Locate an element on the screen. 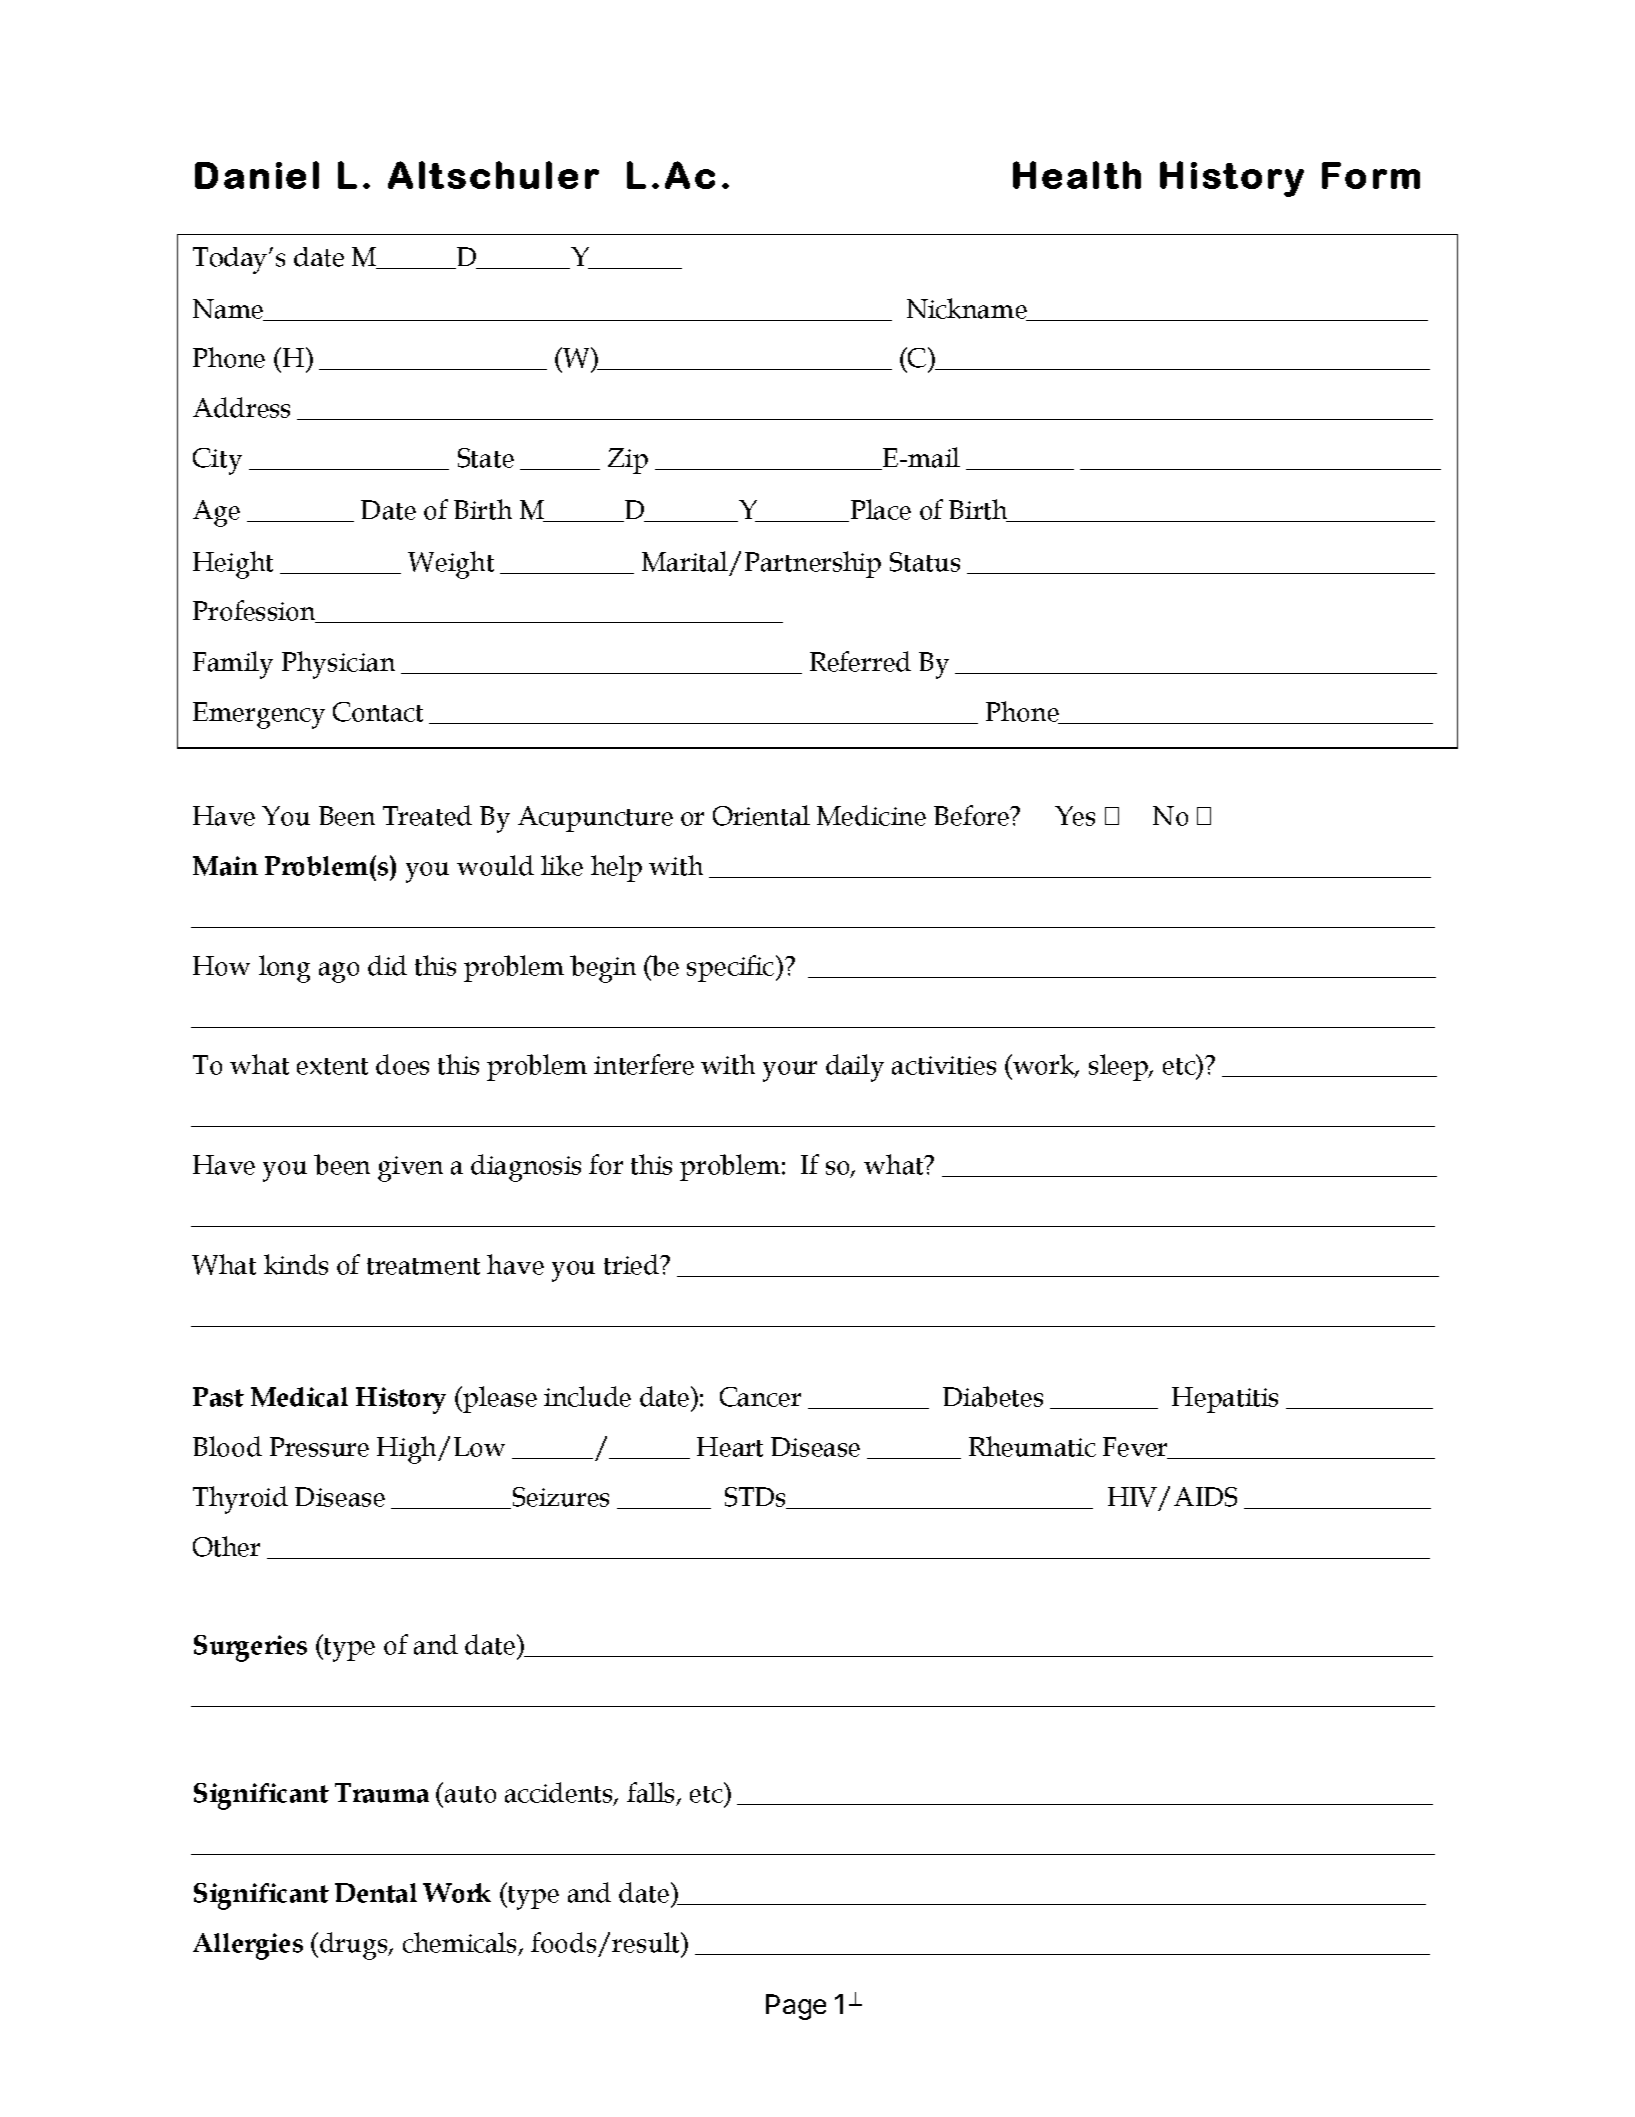 This screenshot has height=2117, width=1635. Health is located at coordinates (1077, 175).
